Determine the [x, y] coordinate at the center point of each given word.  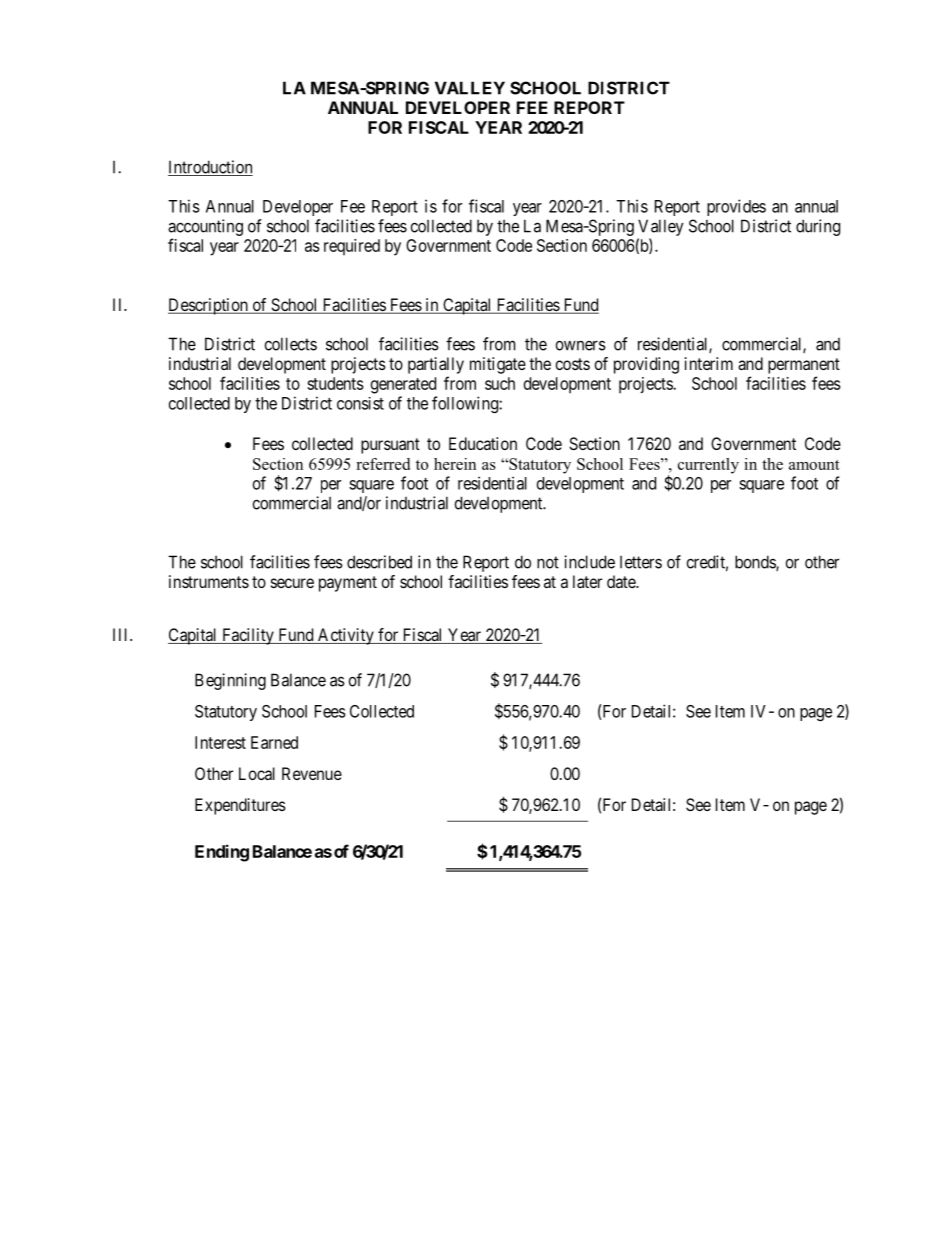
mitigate [498, 365]
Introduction [210, 168]
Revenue [312, 773]
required [352, 247]
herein [455, 464]
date [622, 581]
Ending [222, 853]
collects [291, 344]
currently [708, 466]
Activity [346, 636]
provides [736, 207]
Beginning [230, 681]
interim [709, 363]
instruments [209, 581]
